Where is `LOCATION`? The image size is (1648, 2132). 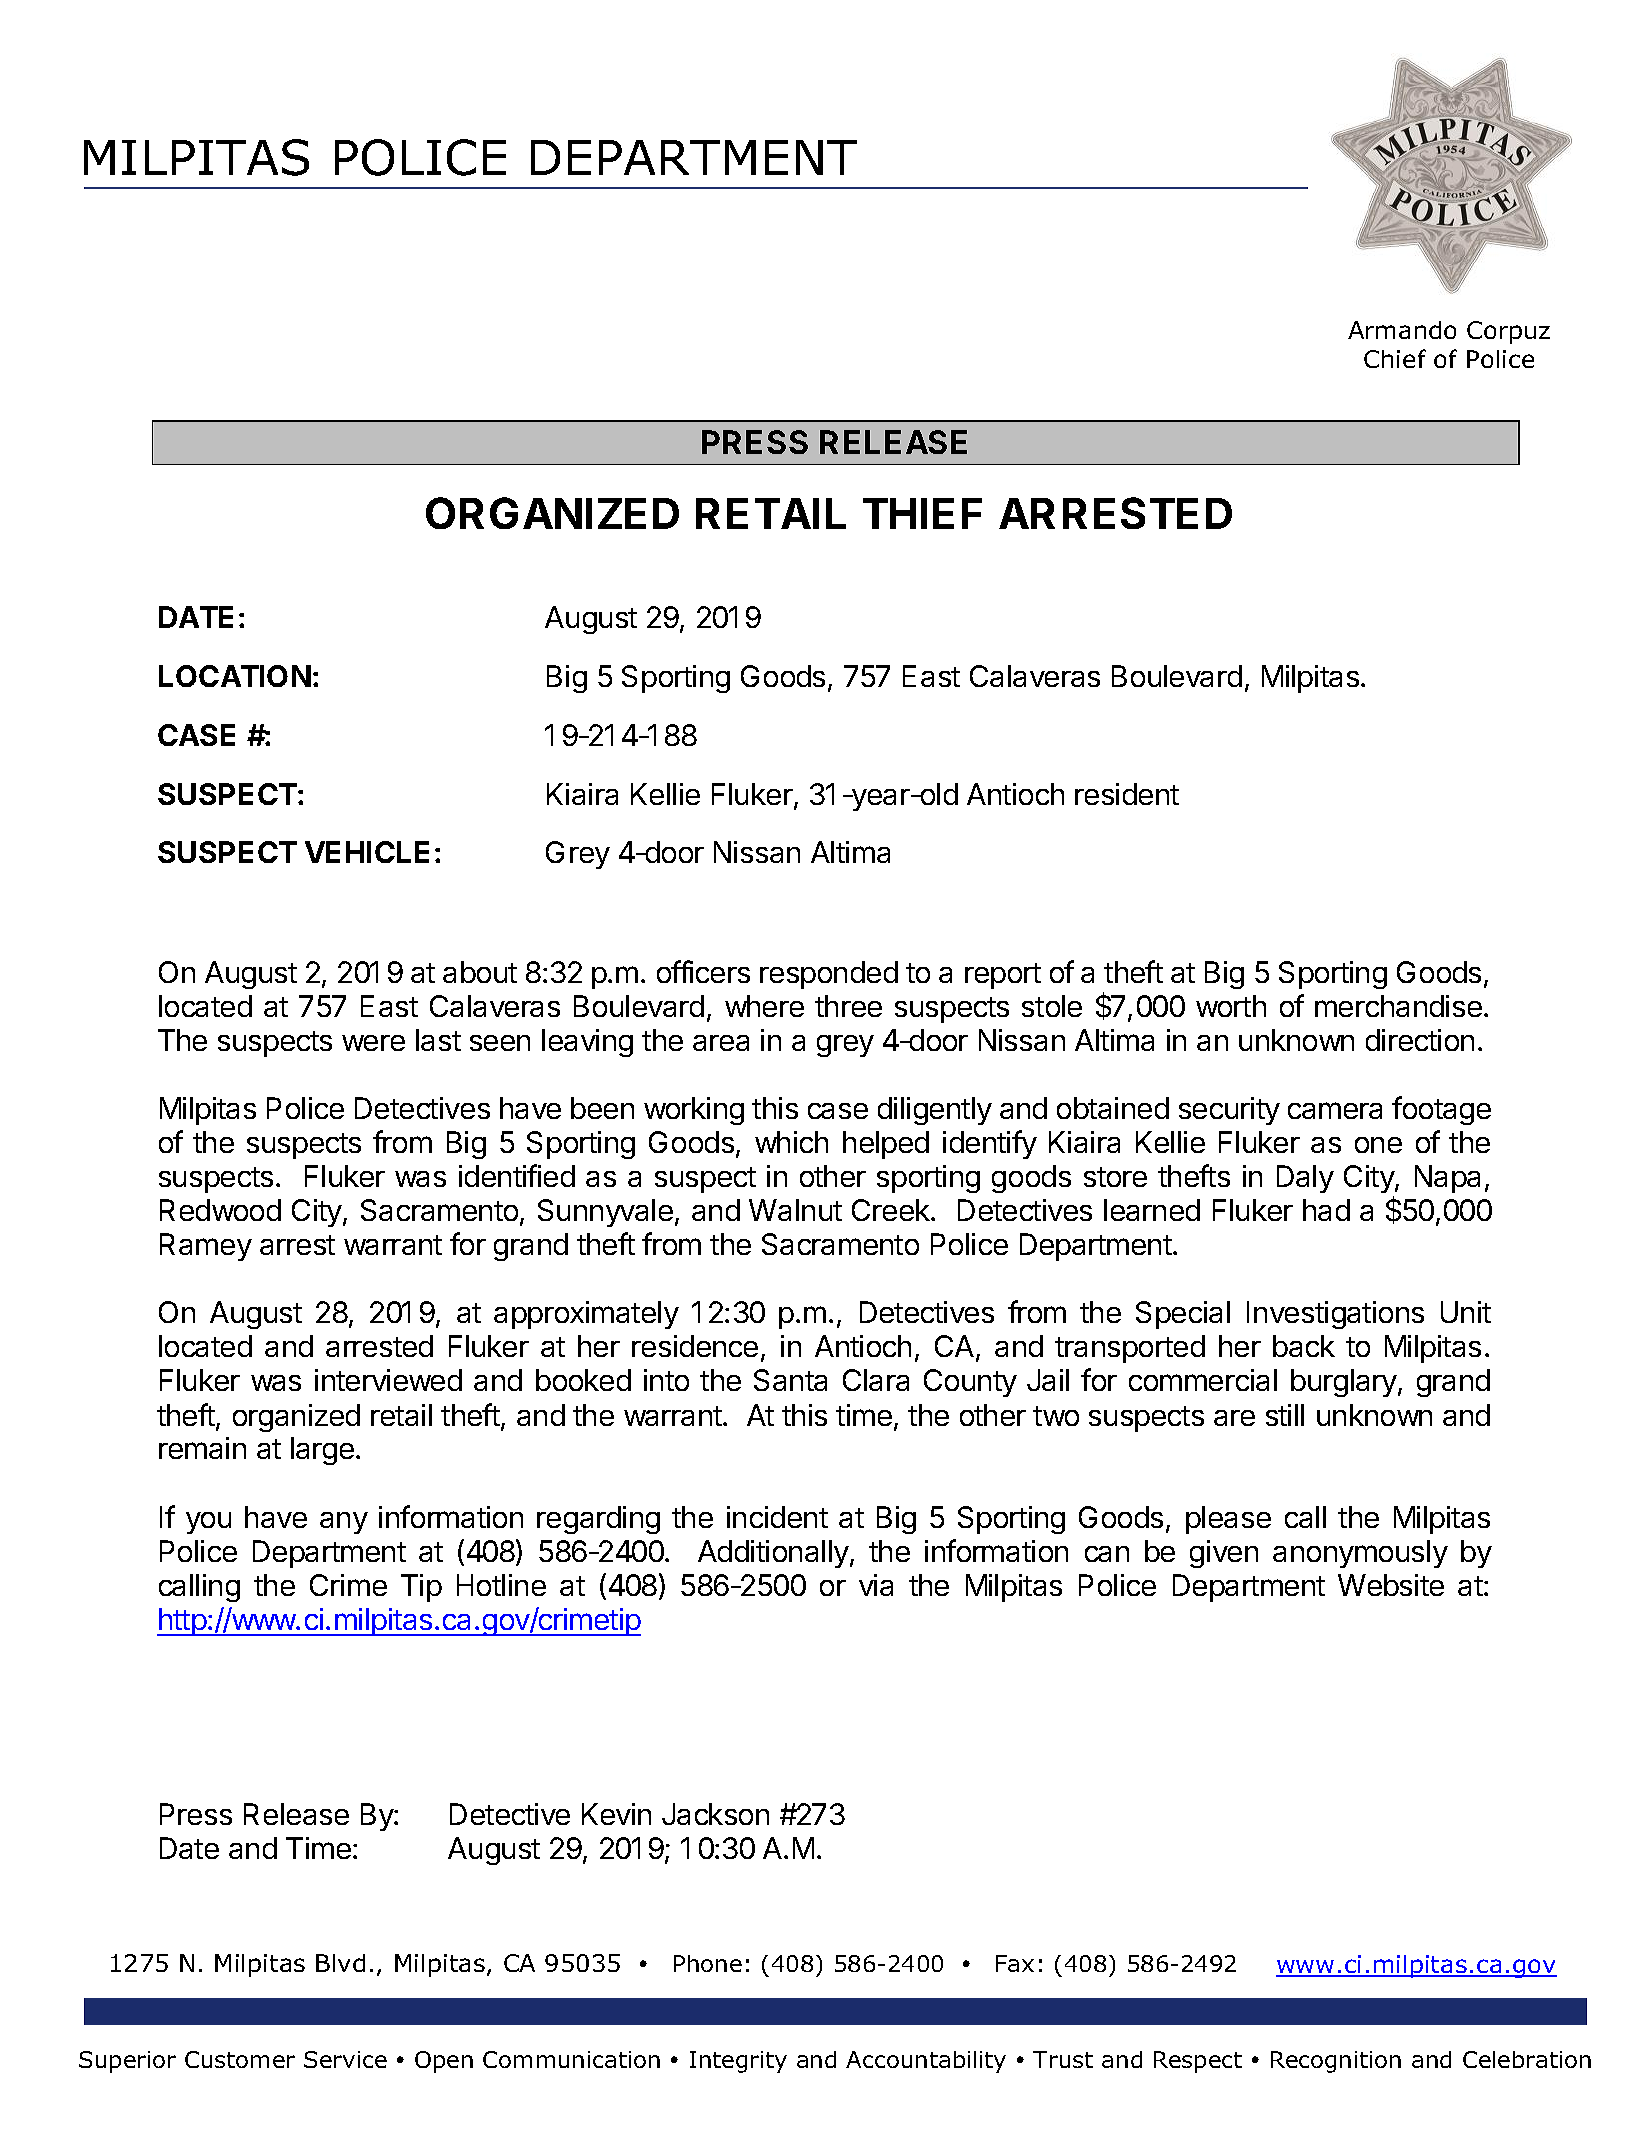 LOCATION is located at coordinates (235, 676).
